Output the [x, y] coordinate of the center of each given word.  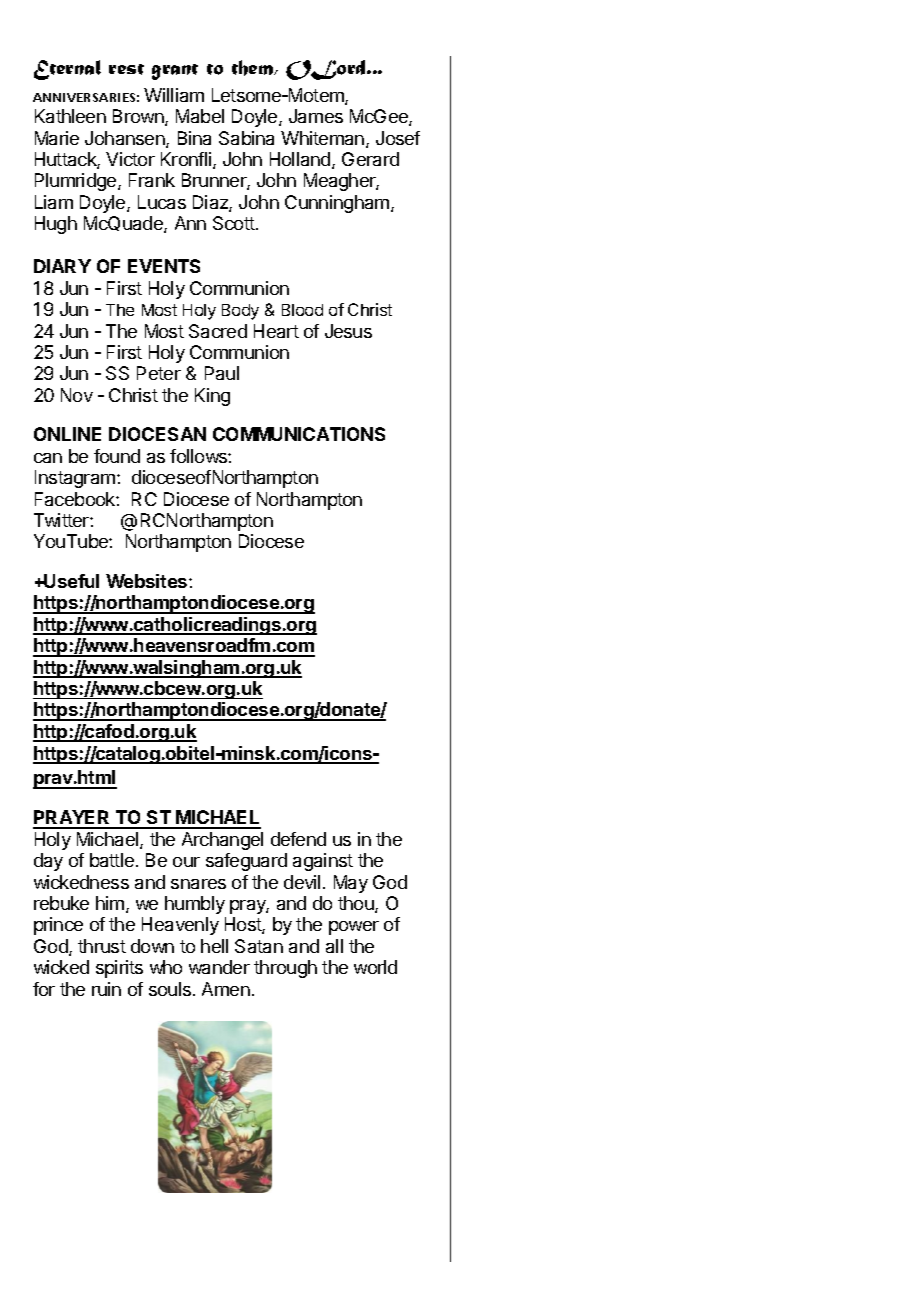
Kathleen [70, 116]
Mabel [200, 116]
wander [219, 967]
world [375, 967]
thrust [102, 946]
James [316, 116]
